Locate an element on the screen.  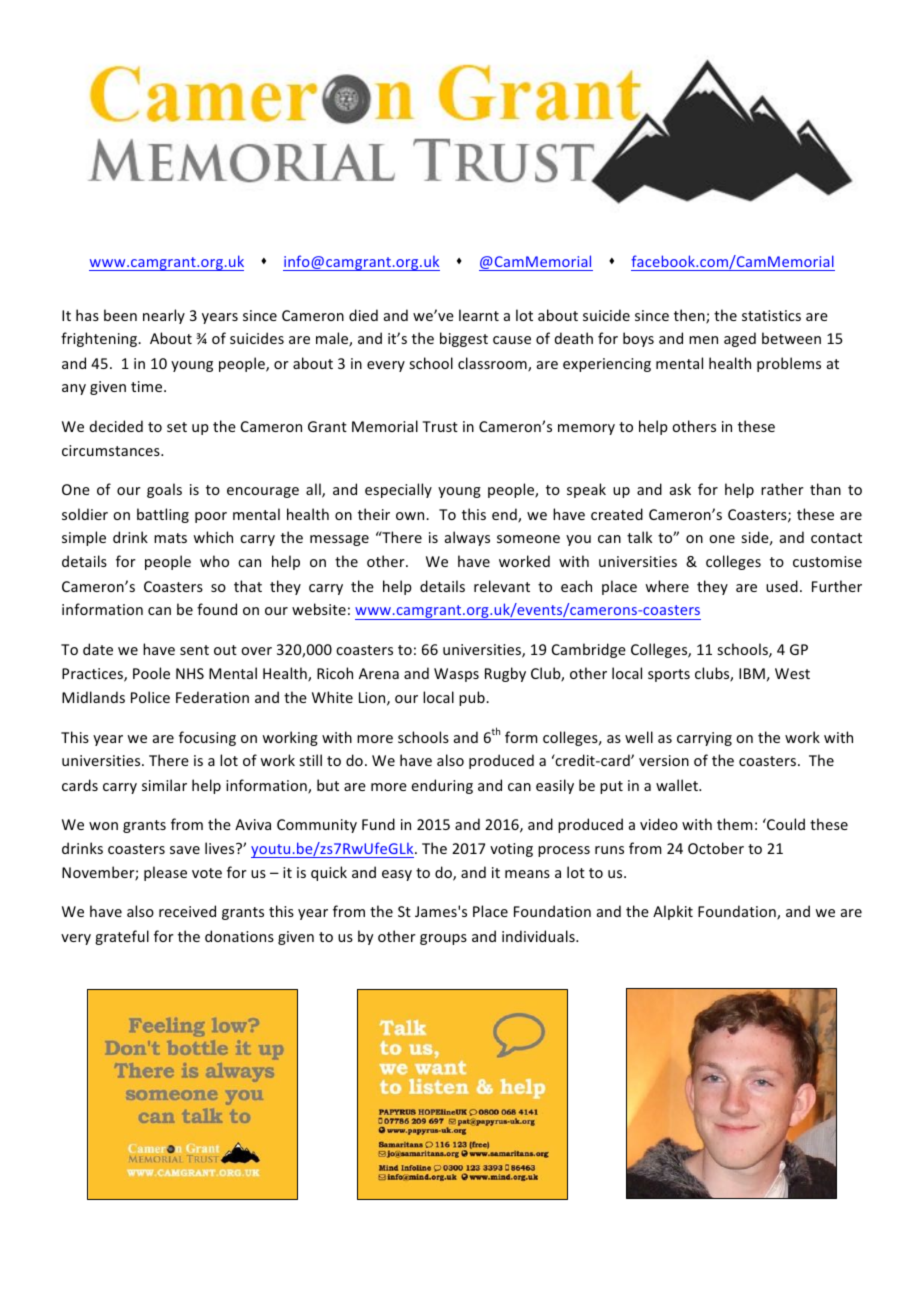
sent is located at coordinates (194, 650).
